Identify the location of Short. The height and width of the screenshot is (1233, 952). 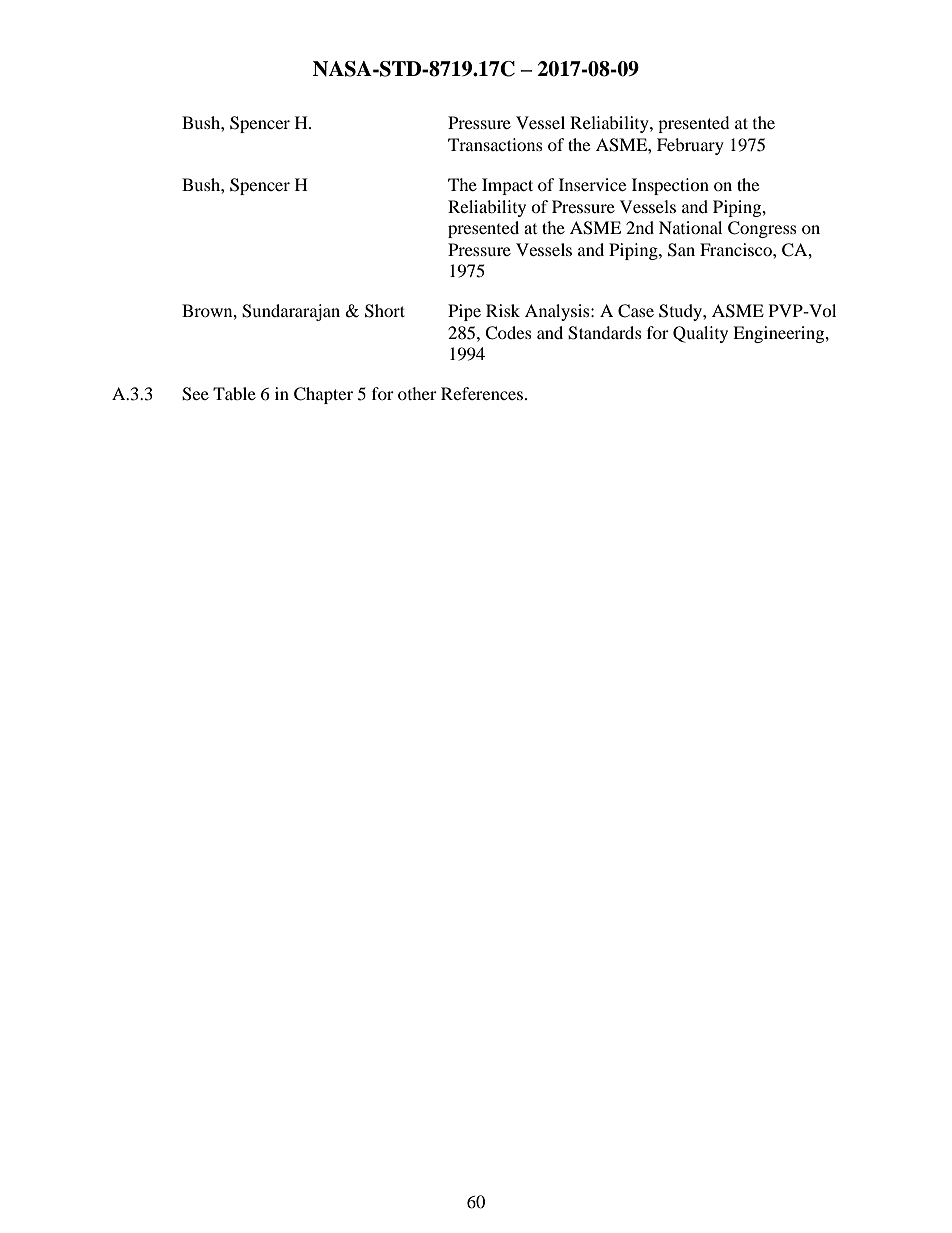
(385, 311).
